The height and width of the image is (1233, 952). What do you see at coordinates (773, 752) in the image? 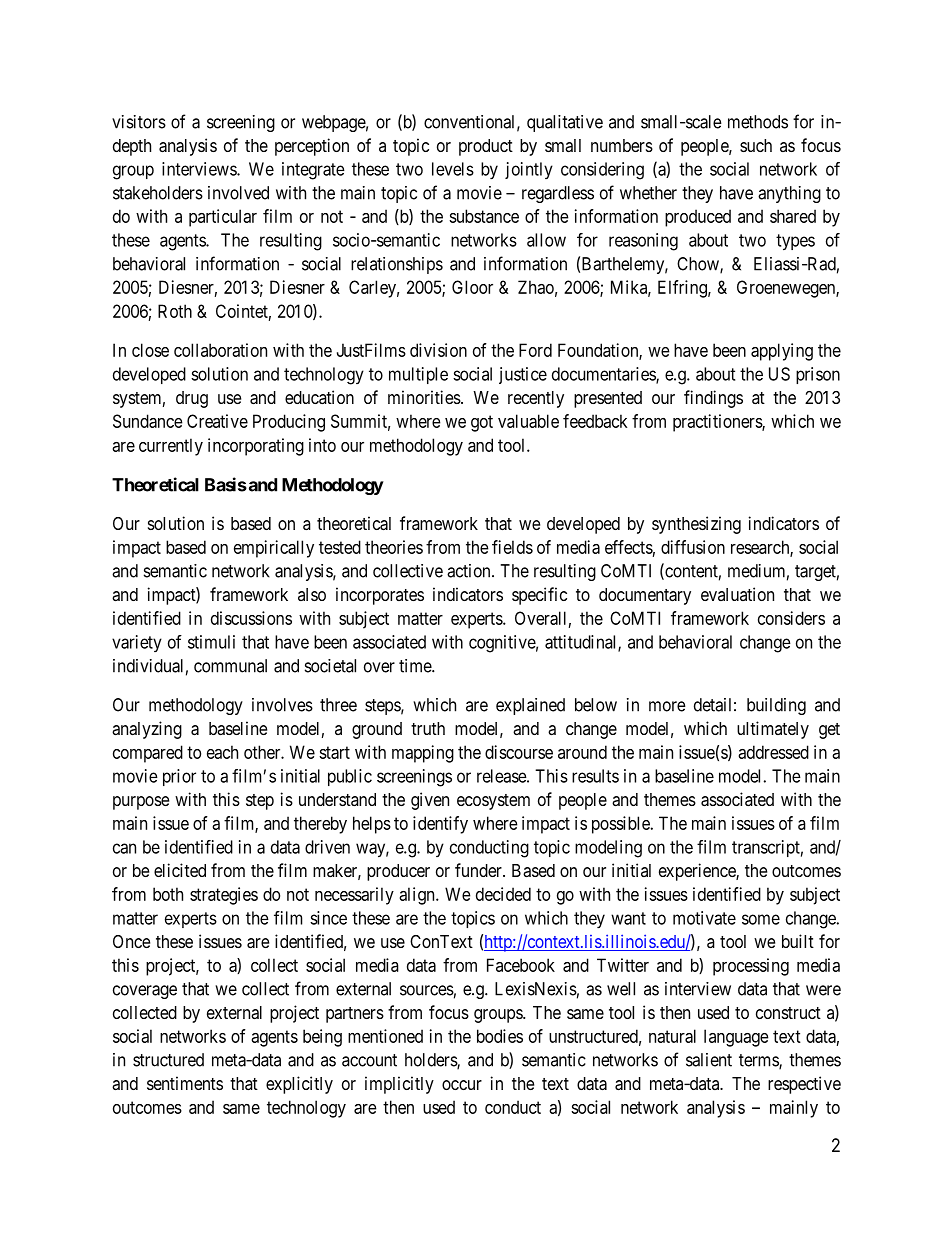
I see `addressed` at bounding box center [773, 752].
